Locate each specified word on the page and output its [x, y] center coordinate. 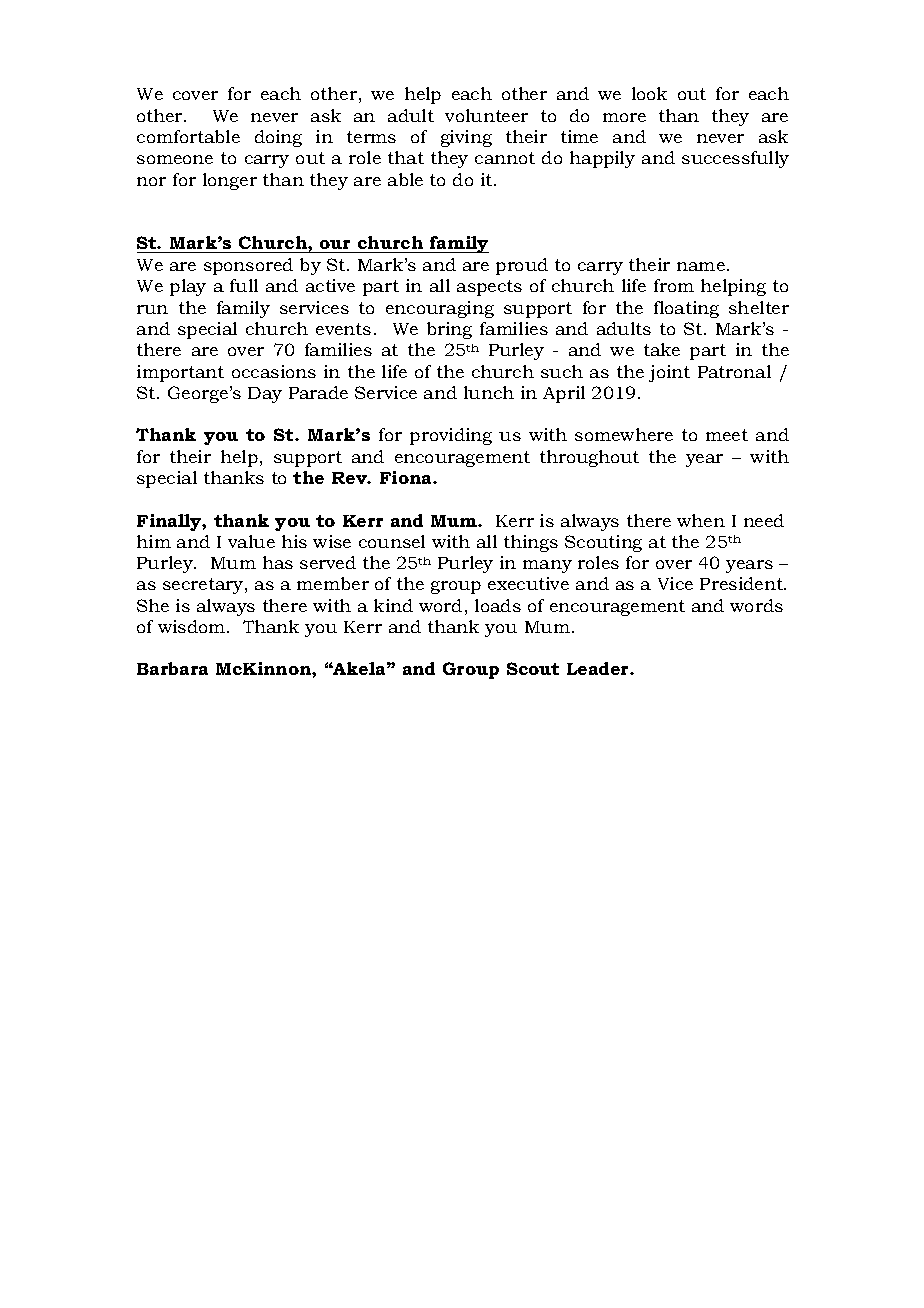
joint [669, 373]
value [251, 541]
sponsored [248, 266]
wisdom [193, 626]
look [649, 93]
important [180, 373]
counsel [392, 541]
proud [522, 266]
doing [278, 138]
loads [498, 605]
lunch [489, 392]
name [701, 266]
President [742, 583]
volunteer [486, 115]
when [701, 520]
